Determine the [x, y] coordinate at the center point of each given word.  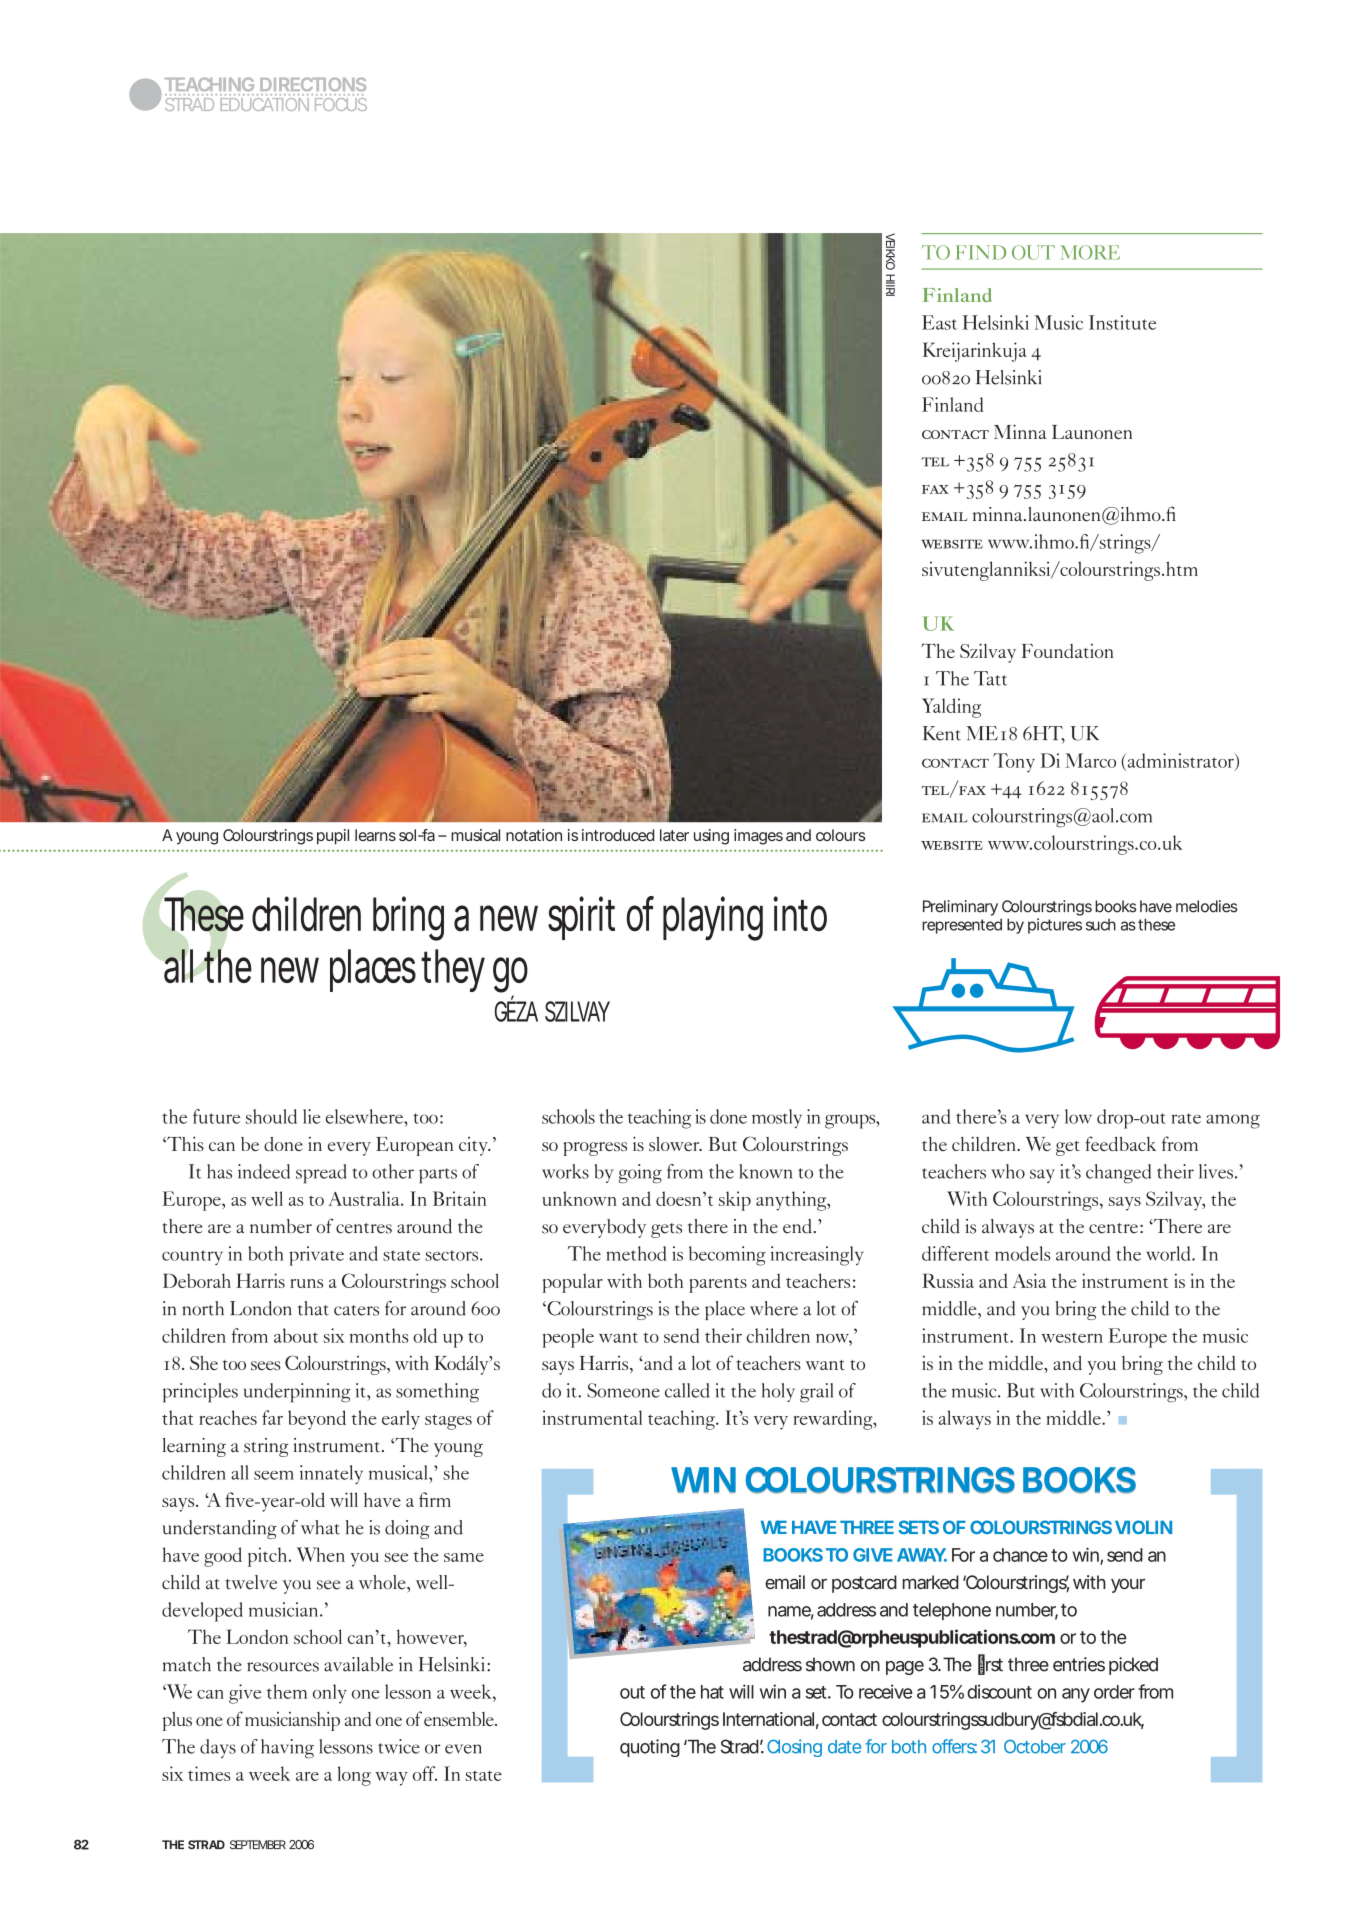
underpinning [297, 1393]
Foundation [1067, 651]
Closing [794, 1748]
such [1101, 925]
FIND [981, 252]
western [1072, 1337]
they [453, 970]
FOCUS [339, 103]
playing [713, 918]
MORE [1090, 252]
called [687, 1390]
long [354, 1776]
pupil [333, 837]
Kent [942, 733]
